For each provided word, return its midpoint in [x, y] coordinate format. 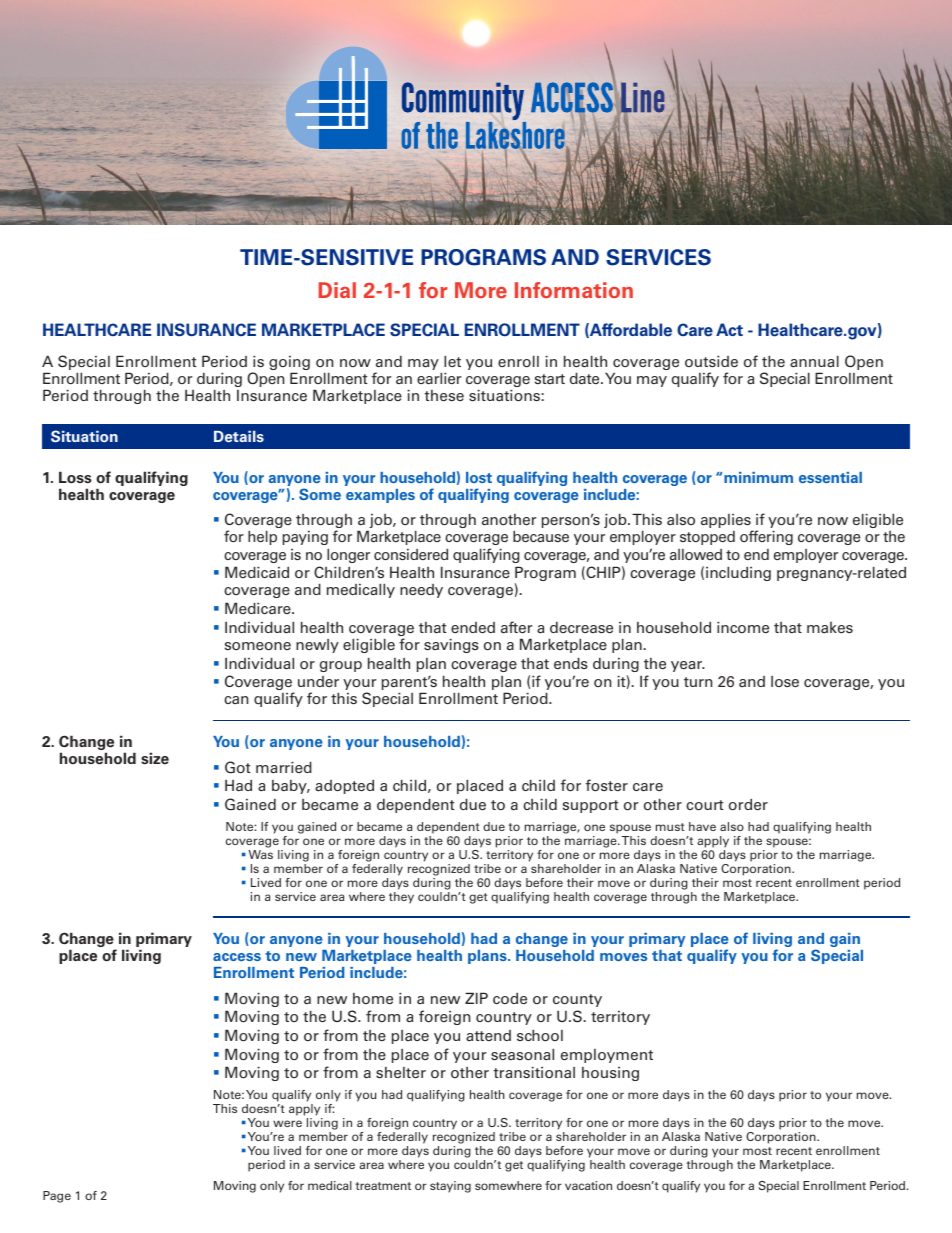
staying [450, 1187]
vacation [588, 1185]
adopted [344, 787]
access [237, 957]
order [748, 804]
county [577, 1000]
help [262, 538]
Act [729, 329]
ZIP [476, 998]
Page [57, 1197]
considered [411, 554]
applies [727, 522]
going [289, 364]
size [155, 758]
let [452, 361]
